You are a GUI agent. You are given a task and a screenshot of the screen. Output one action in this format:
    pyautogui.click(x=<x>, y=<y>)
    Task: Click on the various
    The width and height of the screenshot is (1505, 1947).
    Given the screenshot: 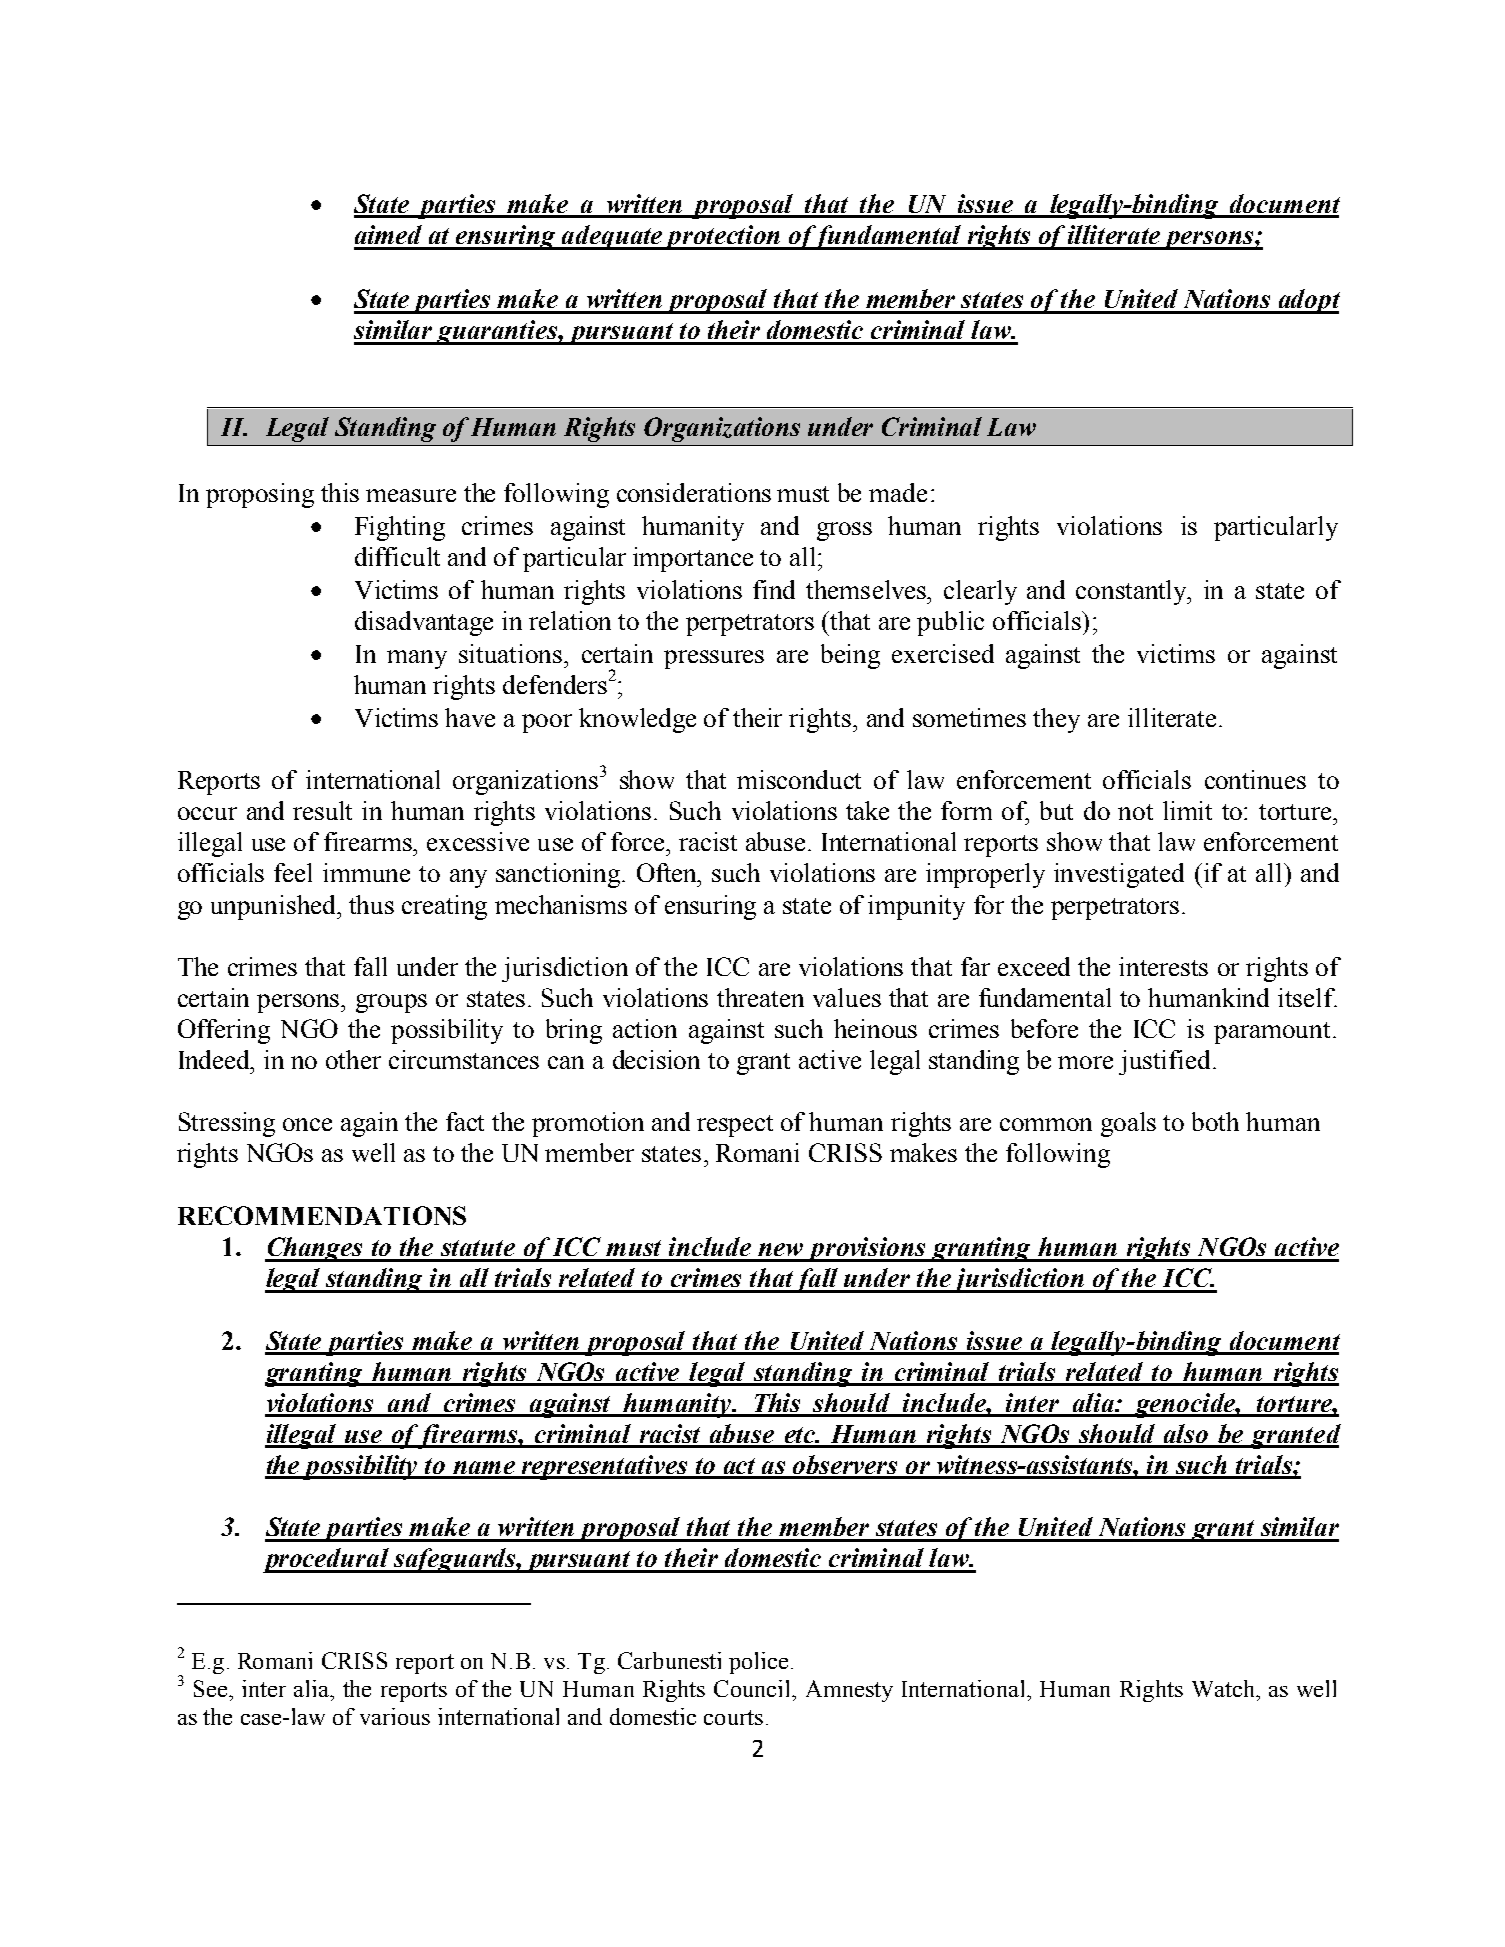 What is the action you would take?
    pyautogui.click(x=395, y=1716)
